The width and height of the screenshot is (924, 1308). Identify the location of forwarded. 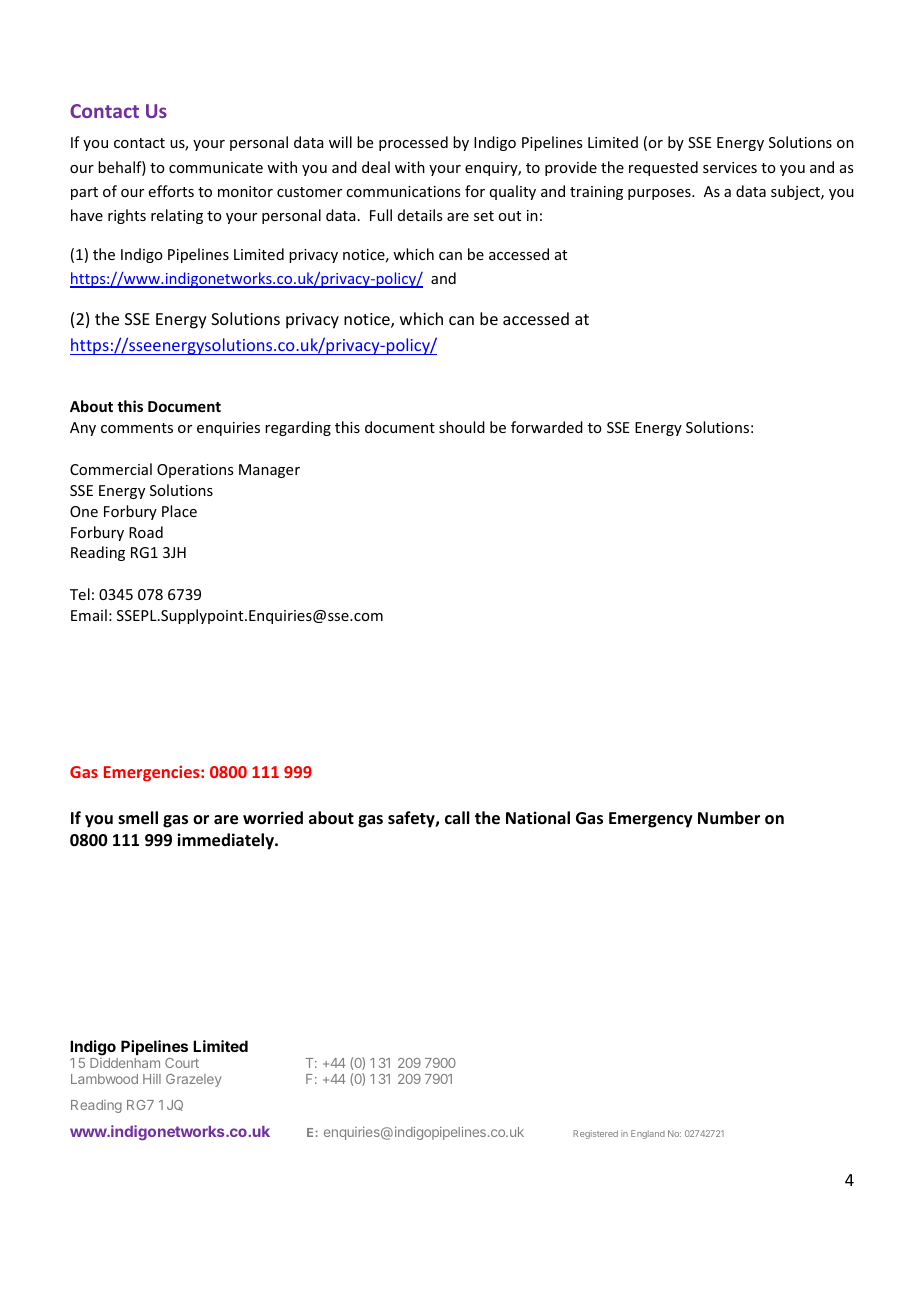
(547, 427).
